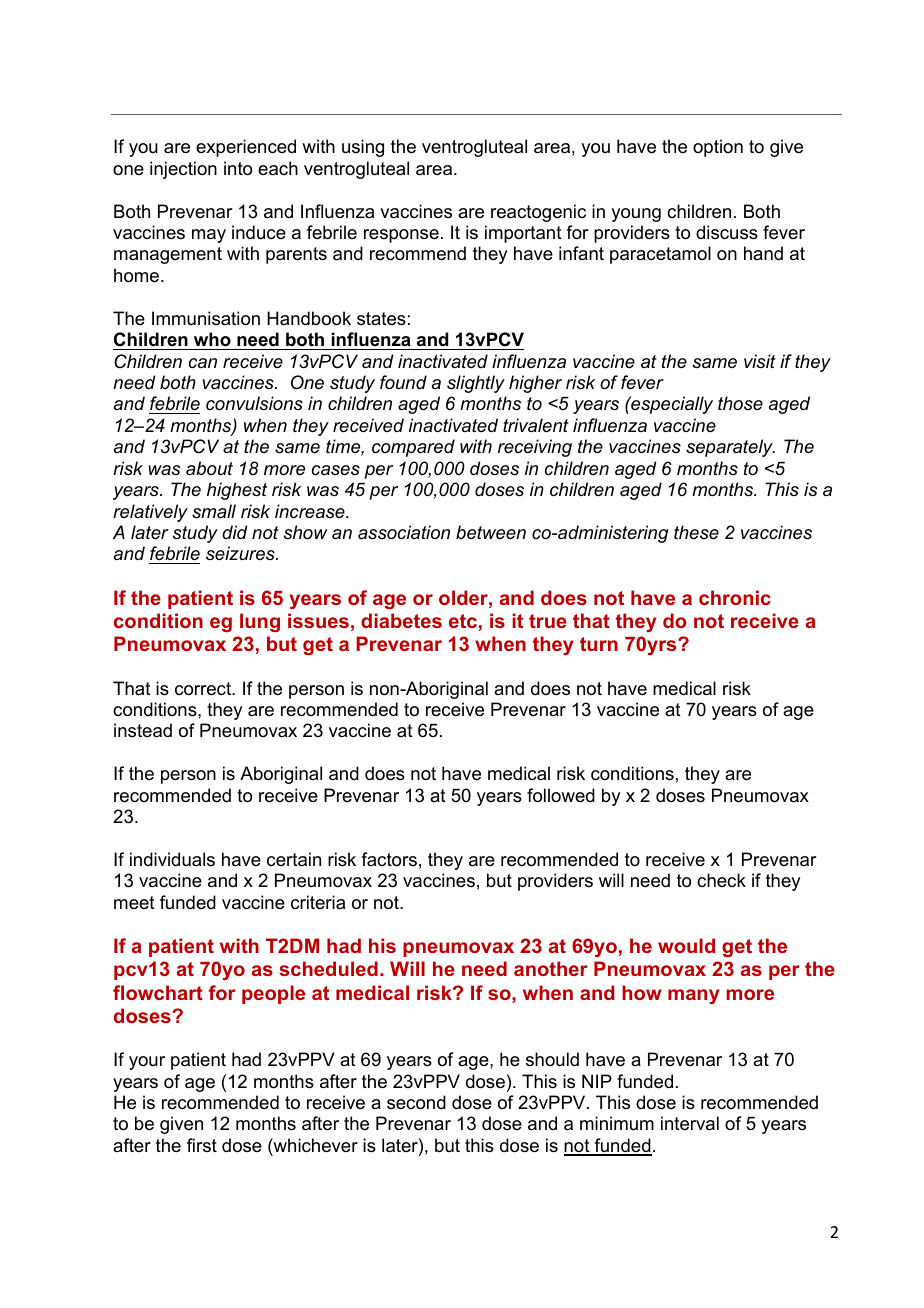 This screenshot has height=1308, width=924. Describe the element at coordinates (389, 859) in the screenshot. I see `factors` at that location.
